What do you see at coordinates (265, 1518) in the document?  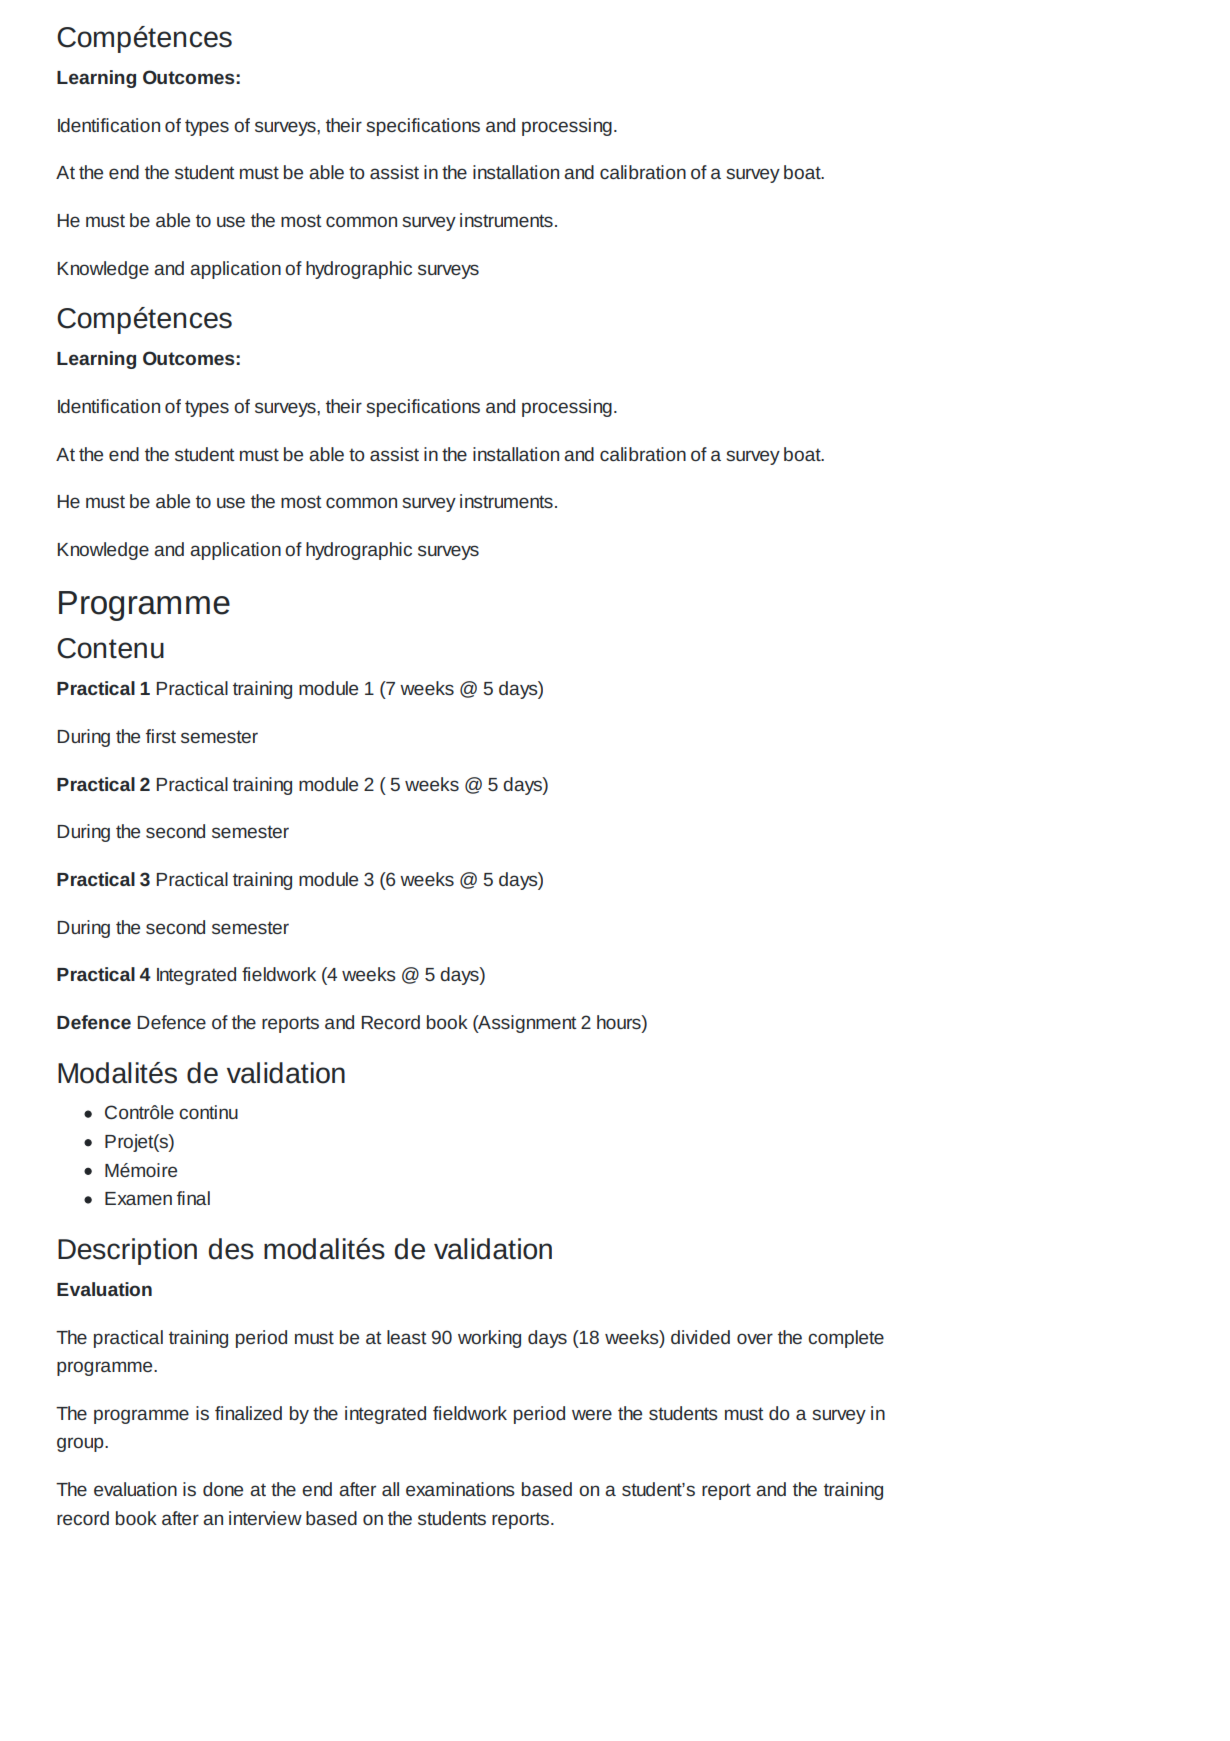 I see `interview` at bounding box center [265, 1518].
